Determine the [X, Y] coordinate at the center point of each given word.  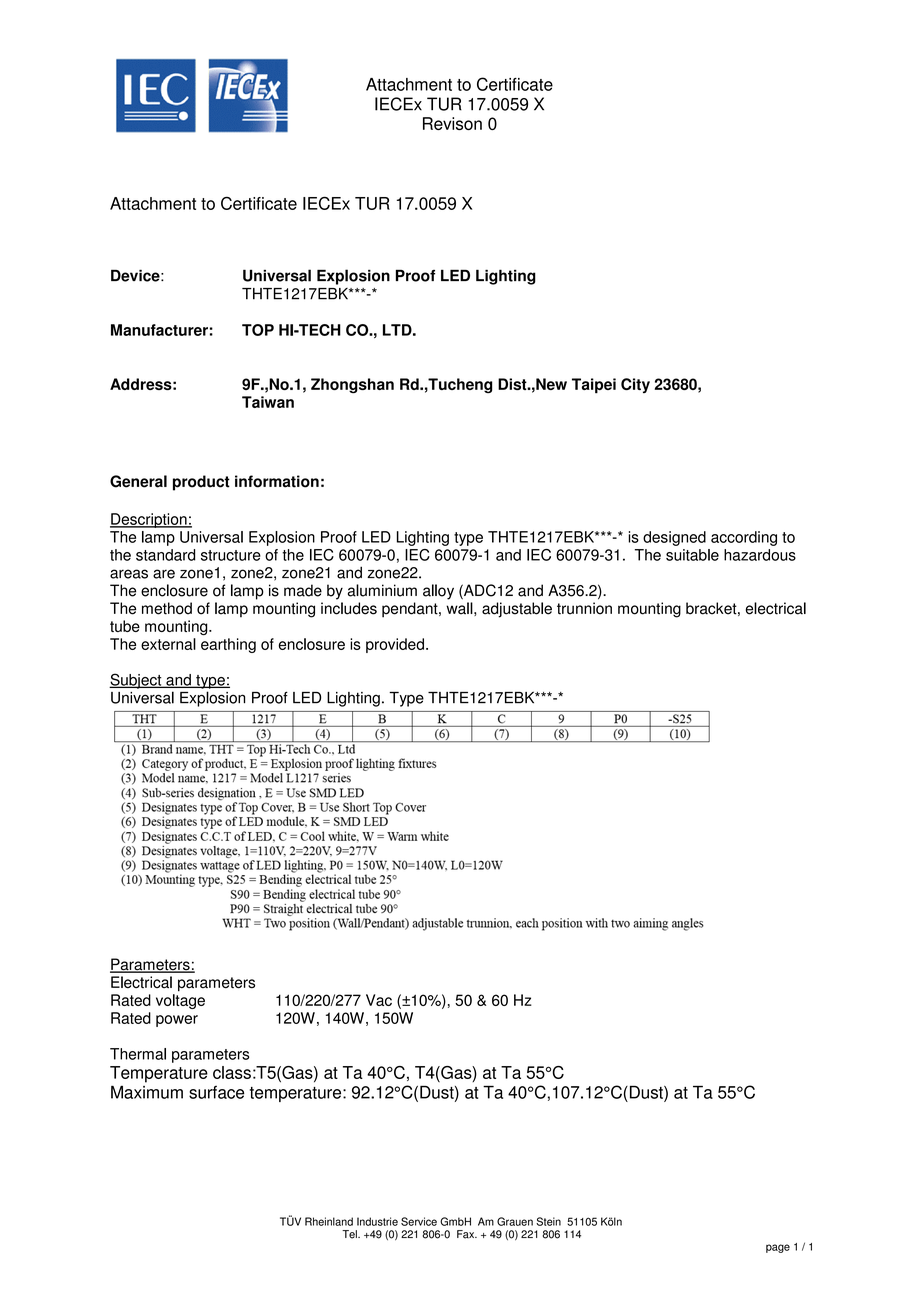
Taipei [594, 386]
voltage [180, 1001]
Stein [548, 1221]
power [177, 1021]
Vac [379, 1000]
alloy [438, 592]
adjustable [517, 610]
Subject [136, 681]
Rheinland [329, 1221]
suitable [692, 555]
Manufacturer [159, 330]
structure [231, 555]
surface [216, 1092]
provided [395, 645]
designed [674, 538]
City [635, 385]
